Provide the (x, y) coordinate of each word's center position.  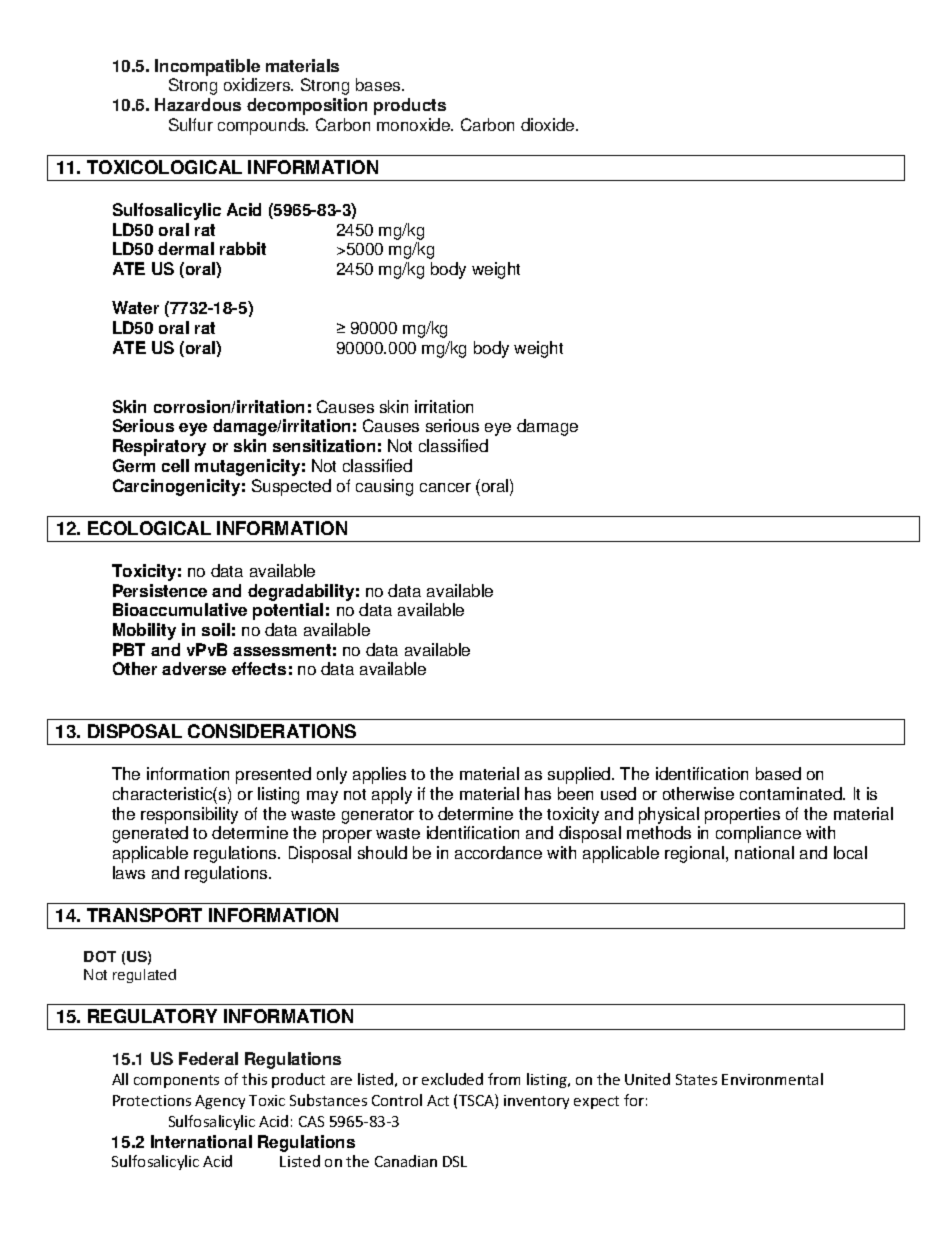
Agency (220, 1102)
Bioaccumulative (180, 609)
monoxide (415, 124)
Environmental (772, 1079)
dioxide (549, 124)
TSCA (477, 1101)
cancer (445, 487)
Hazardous (198, 104)
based (778, 773)
